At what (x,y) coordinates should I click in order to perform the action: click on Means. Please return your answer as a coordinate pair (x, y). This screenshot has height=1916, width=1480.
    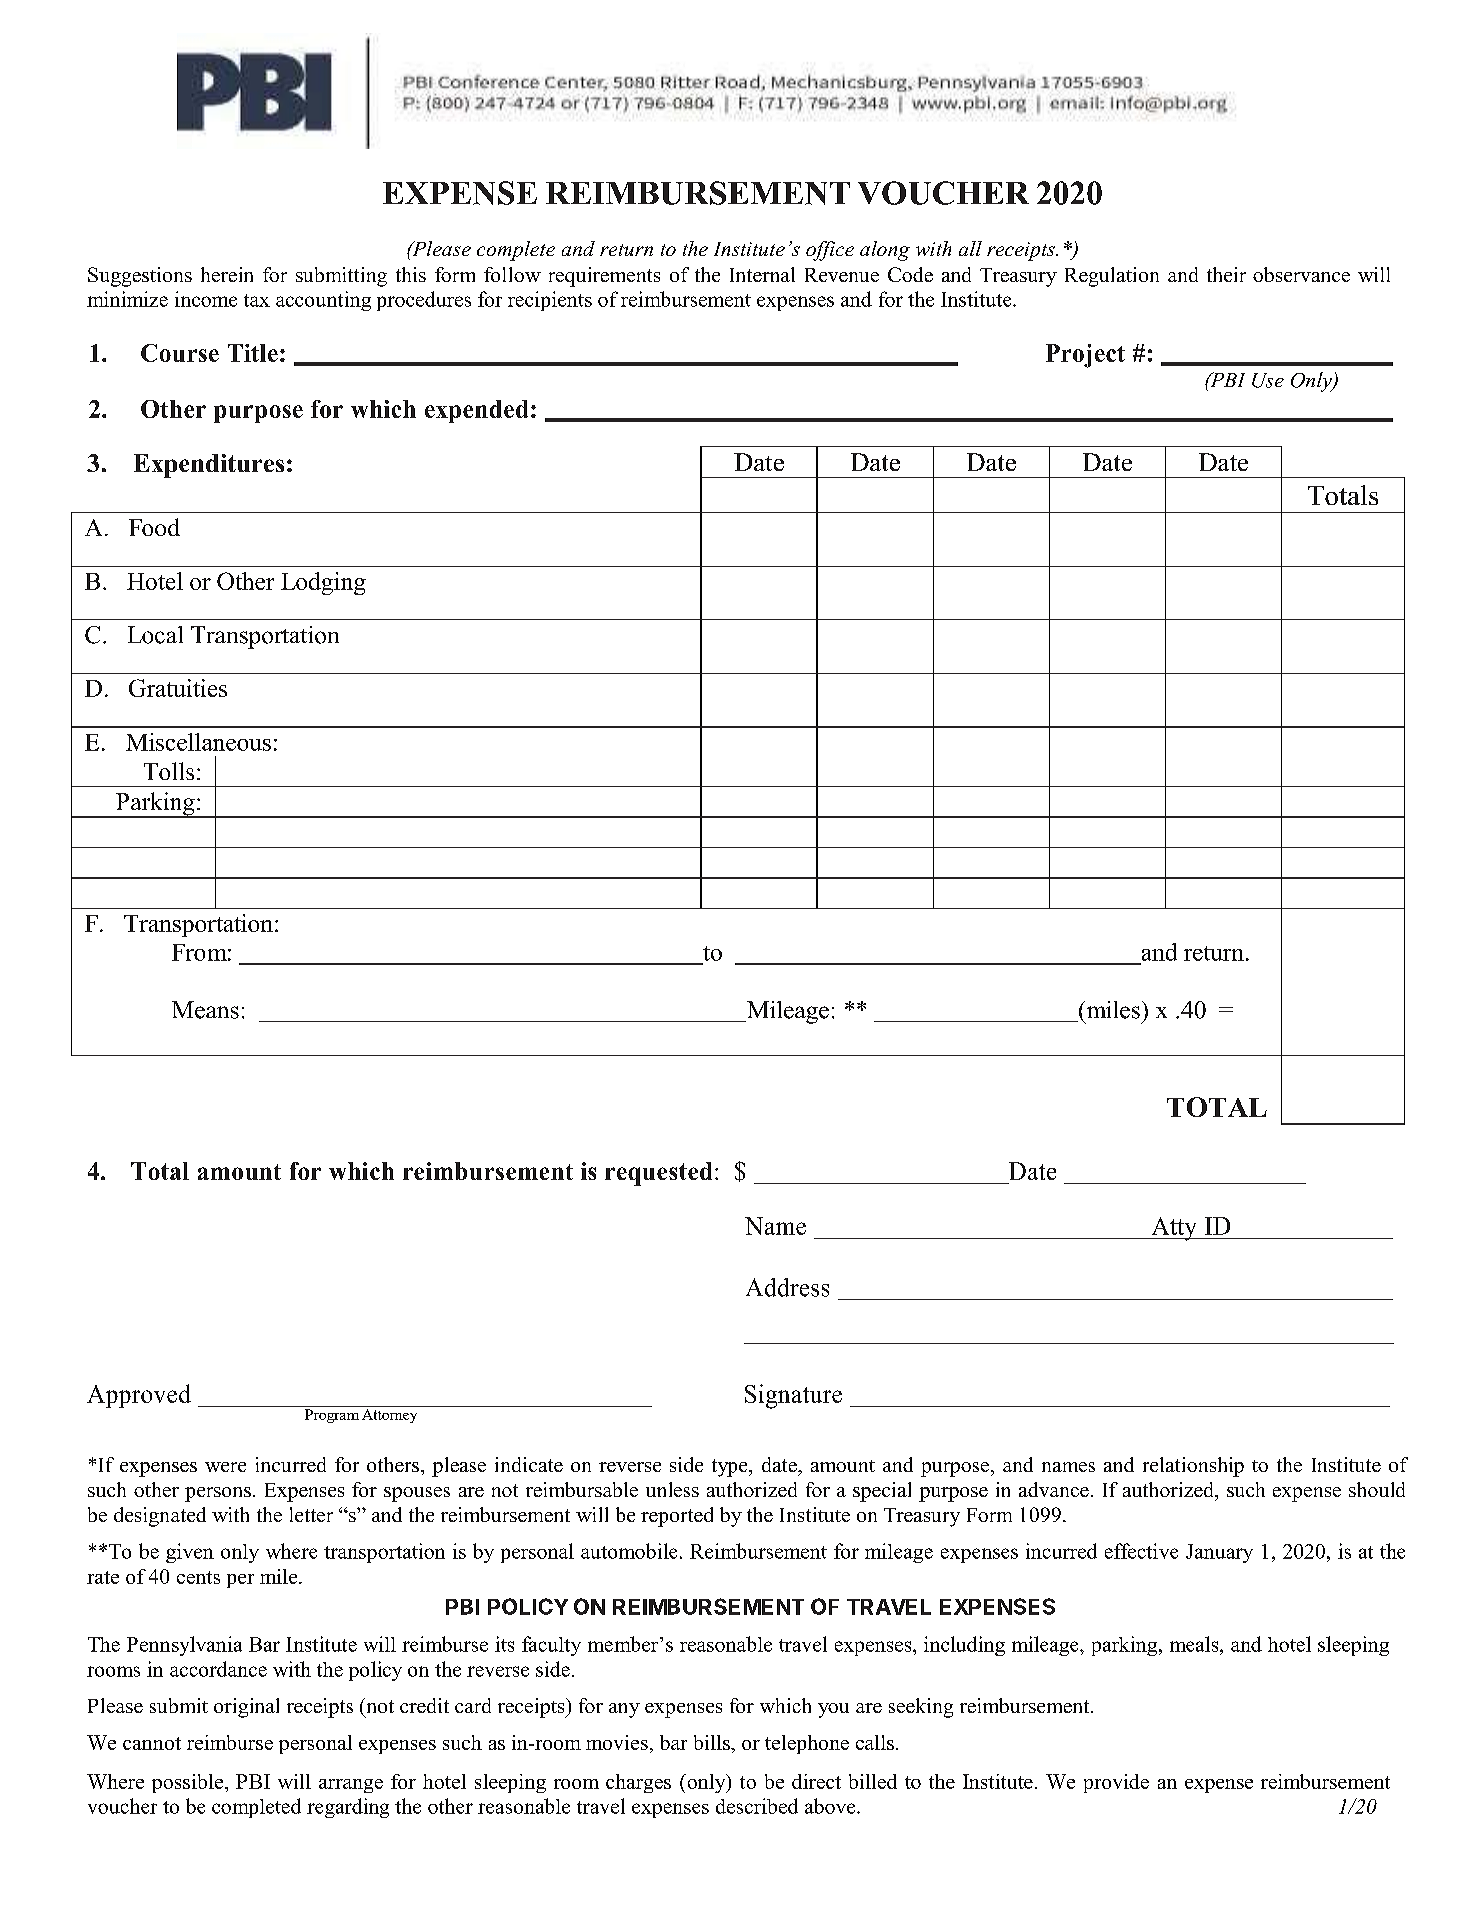
    Looking at the image, I should click on (205, 1010).
